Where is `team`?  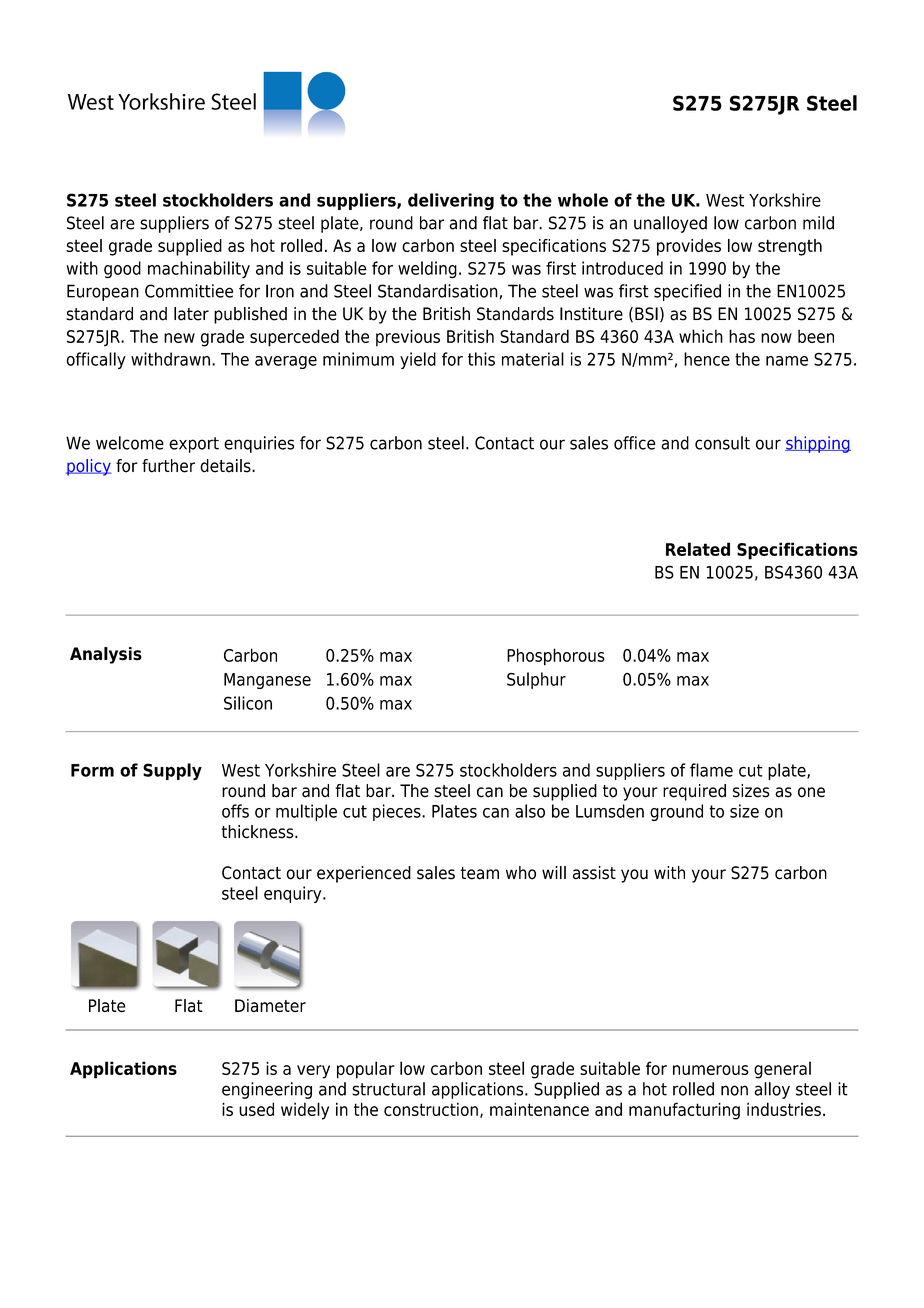
team is located at coordinates (479, 873).
